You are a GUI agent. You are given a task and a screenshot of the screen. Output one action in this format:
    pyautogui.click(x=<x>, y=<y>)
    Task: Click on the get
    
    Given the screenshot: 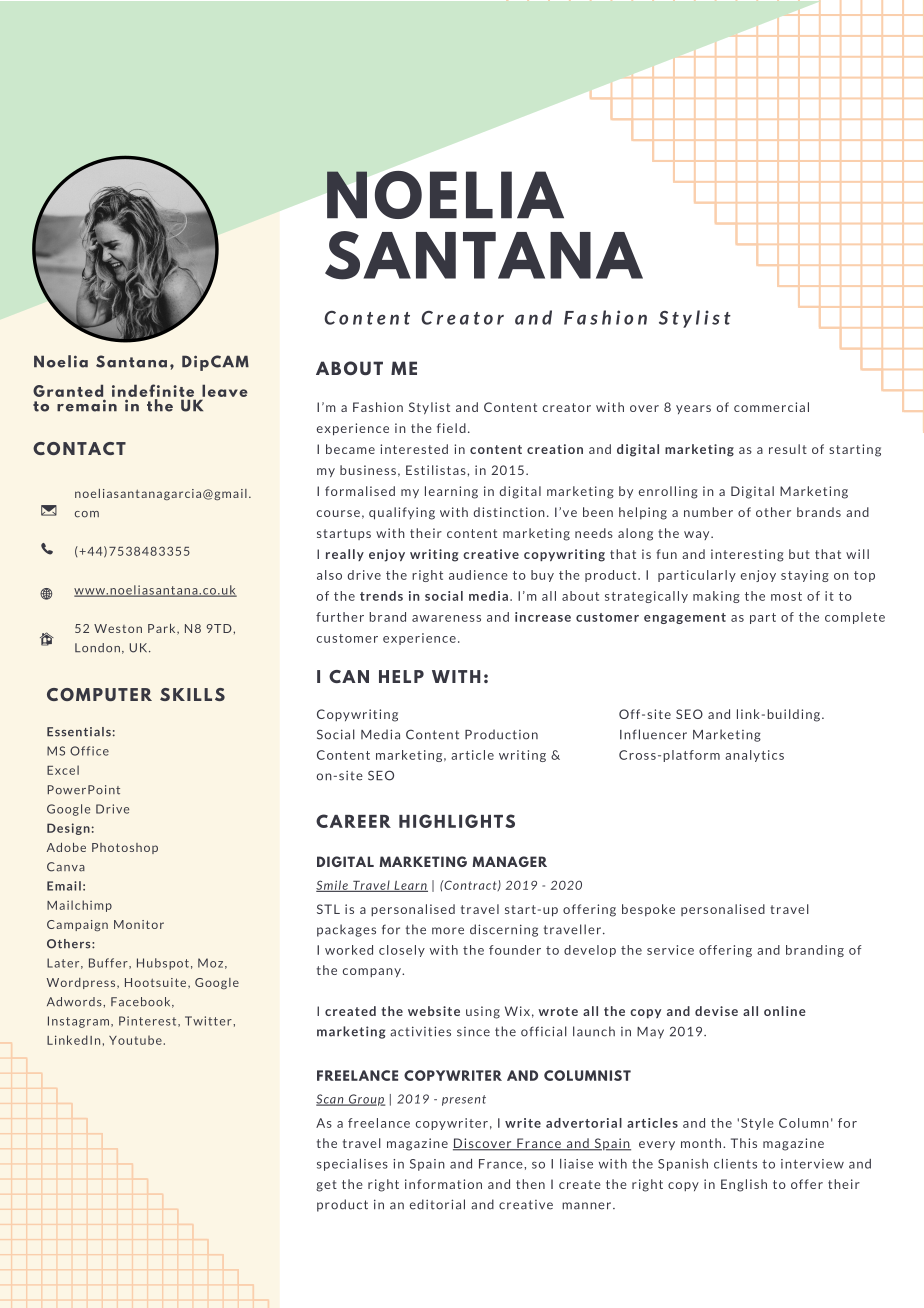 What is the action you would take?
    pyautogui.click(x=326, y=1186)
